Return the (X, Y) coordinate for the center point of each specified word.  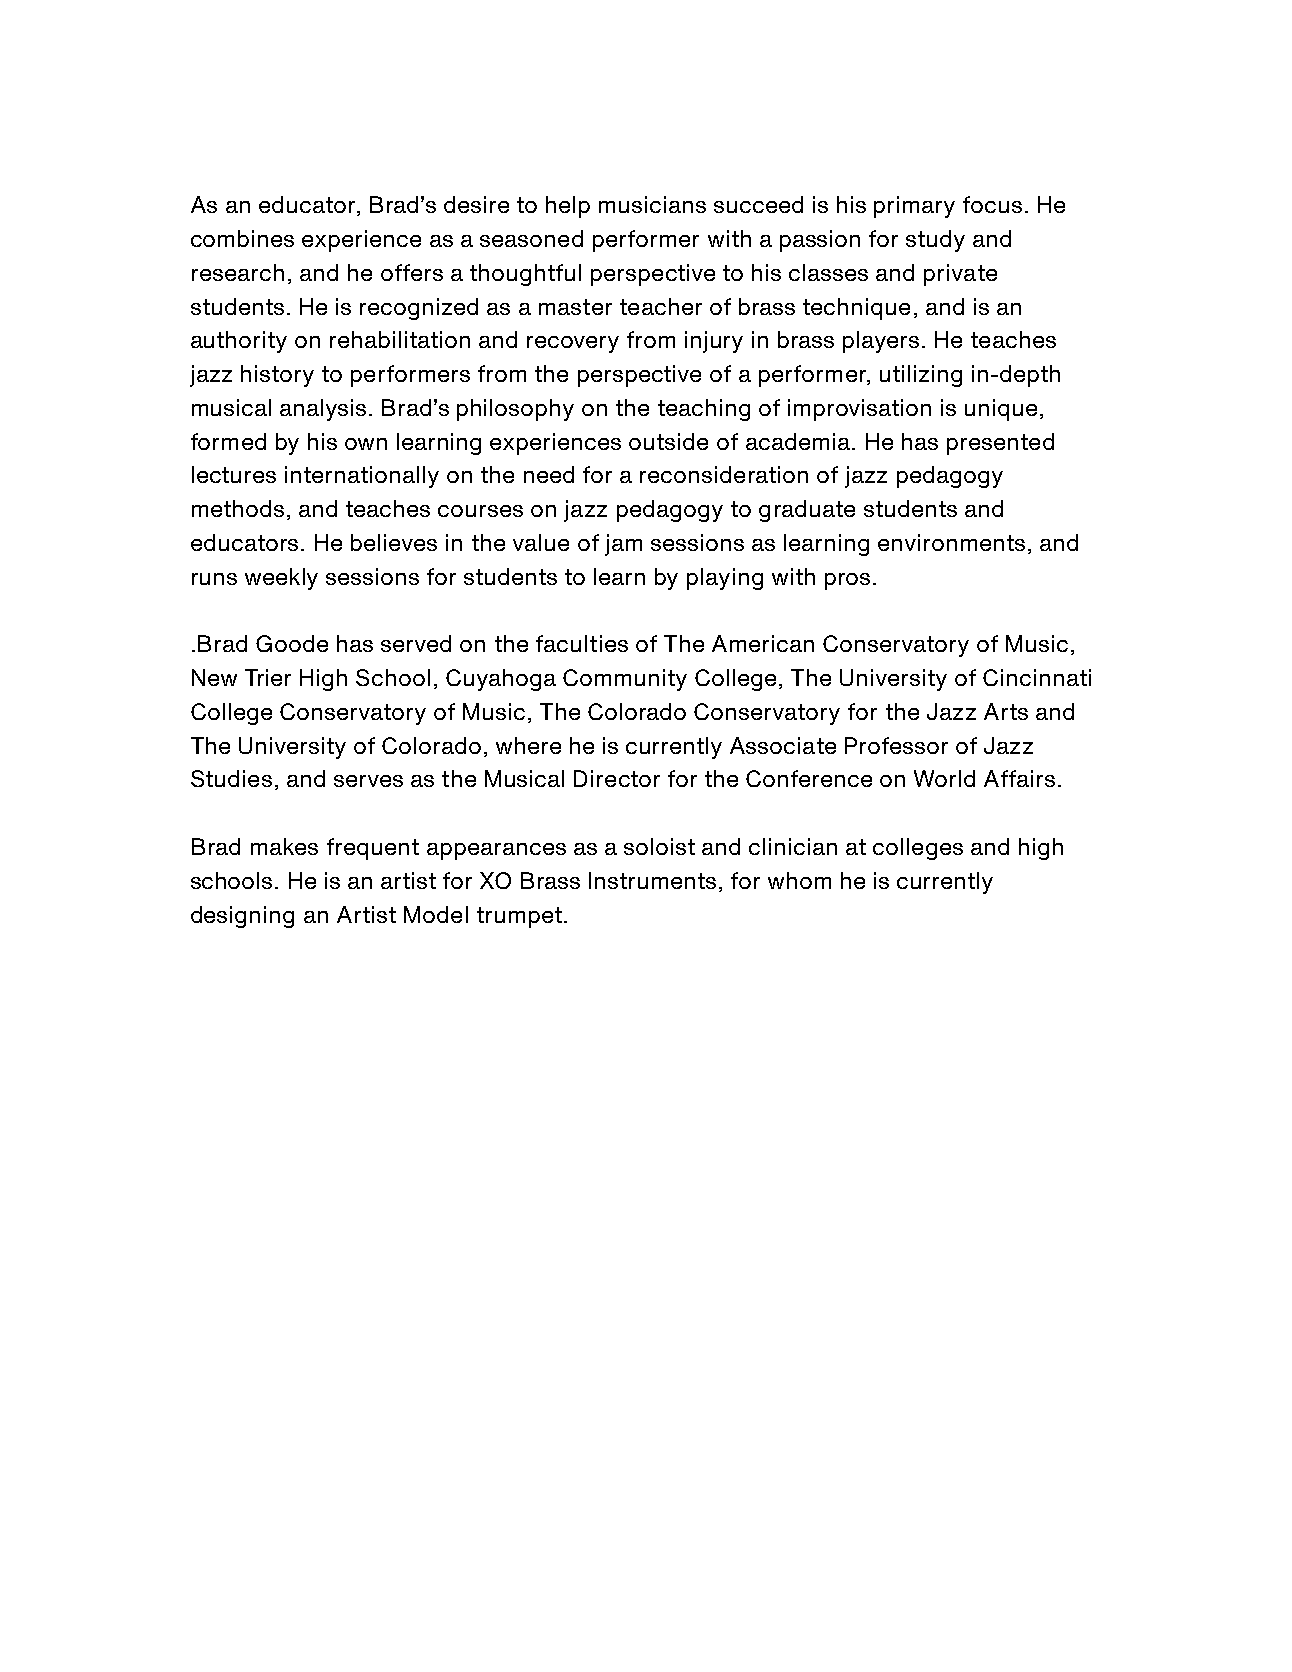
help (568, 207)
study (935, 241)
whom (799, 880)
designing (242, 917)
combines (242, 238)
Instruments (652, 880)
